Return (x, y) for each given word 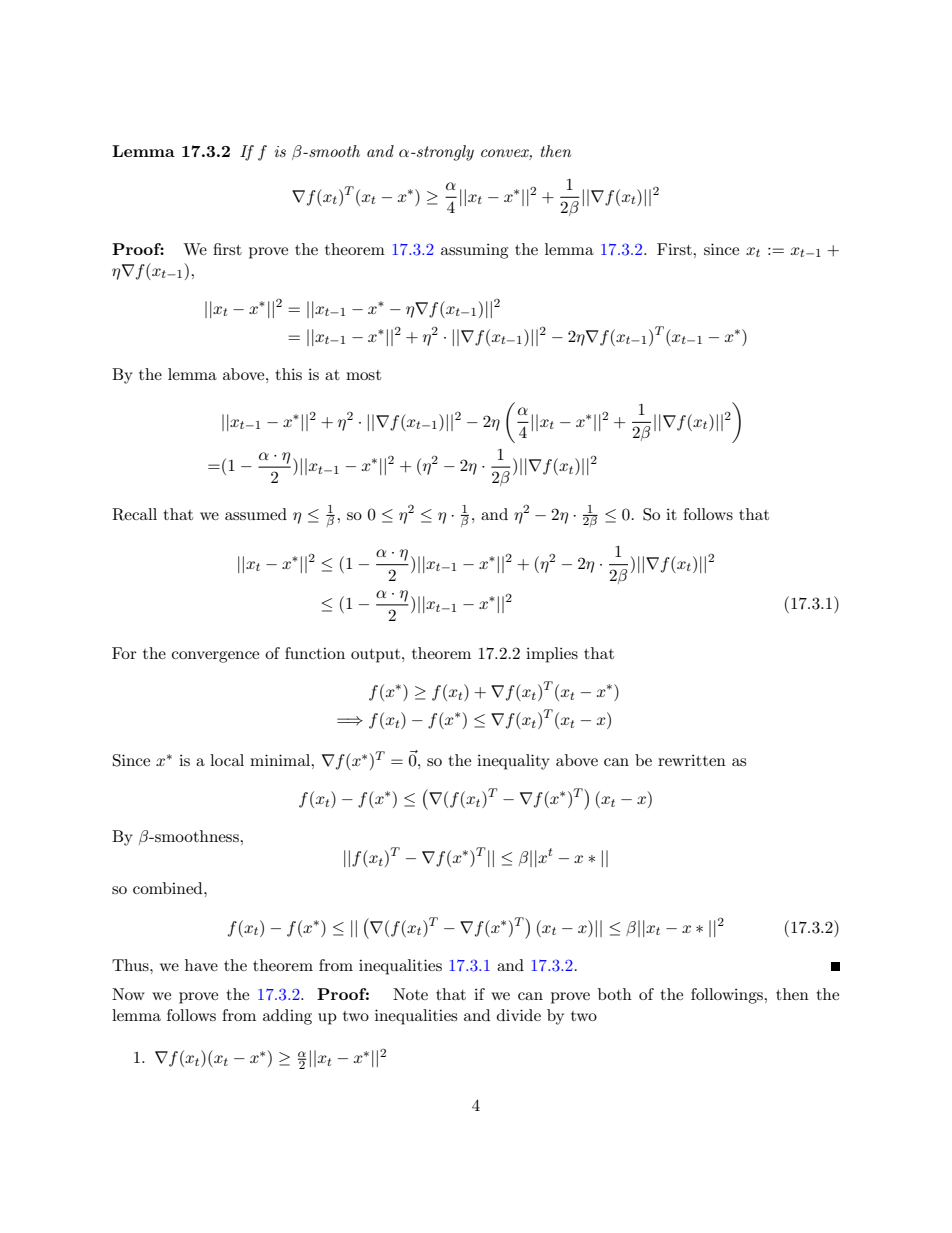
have (201, 965)
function (315, 653)
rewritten (692, 760)
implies (552, 655)
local (227, 760)
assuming (474, 251)
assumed (256, 514)
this (288, 374)
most (363, 375)
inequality (513, 762)
